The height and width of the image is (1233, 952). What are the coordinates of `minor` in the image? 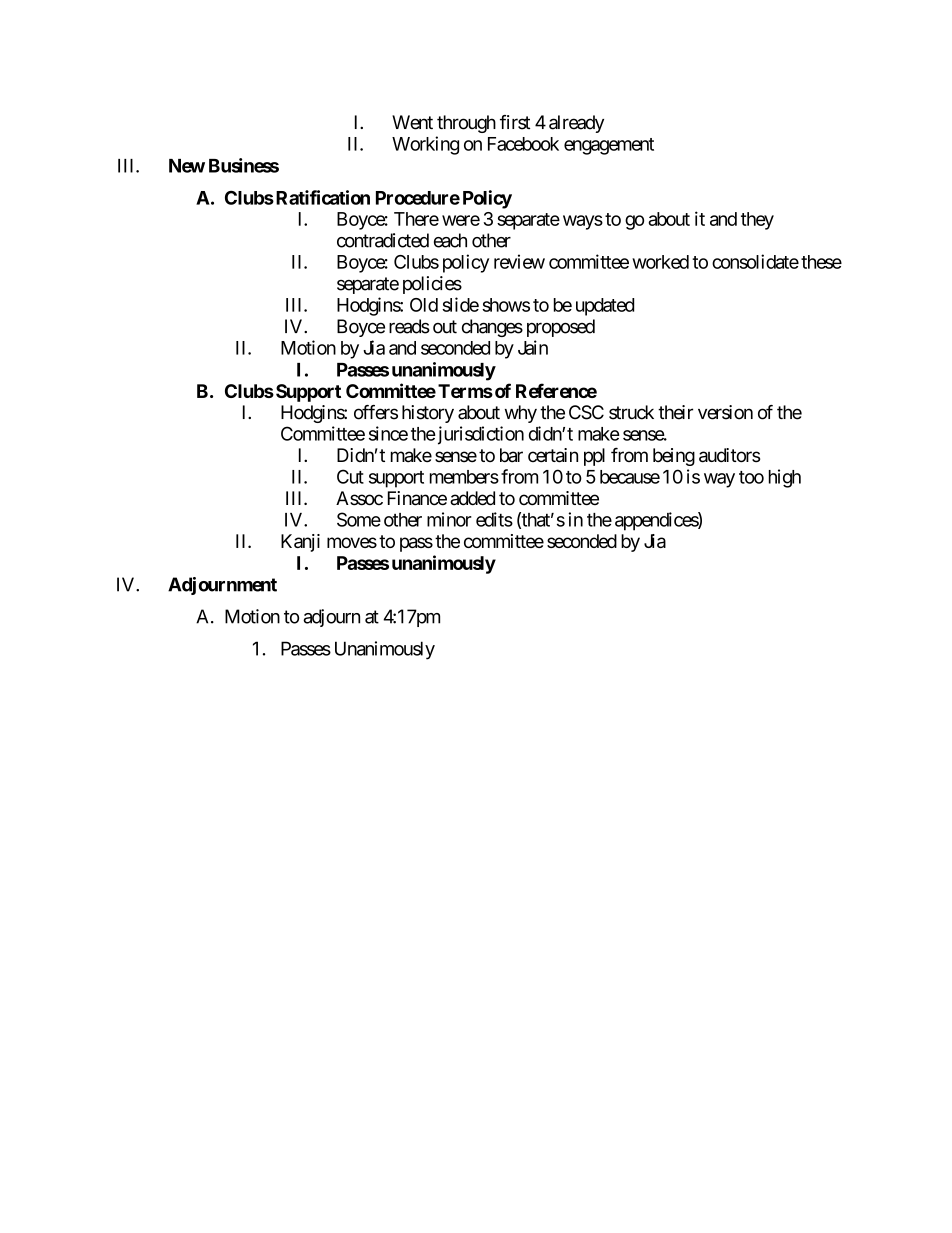 It's located at (449, 519).
